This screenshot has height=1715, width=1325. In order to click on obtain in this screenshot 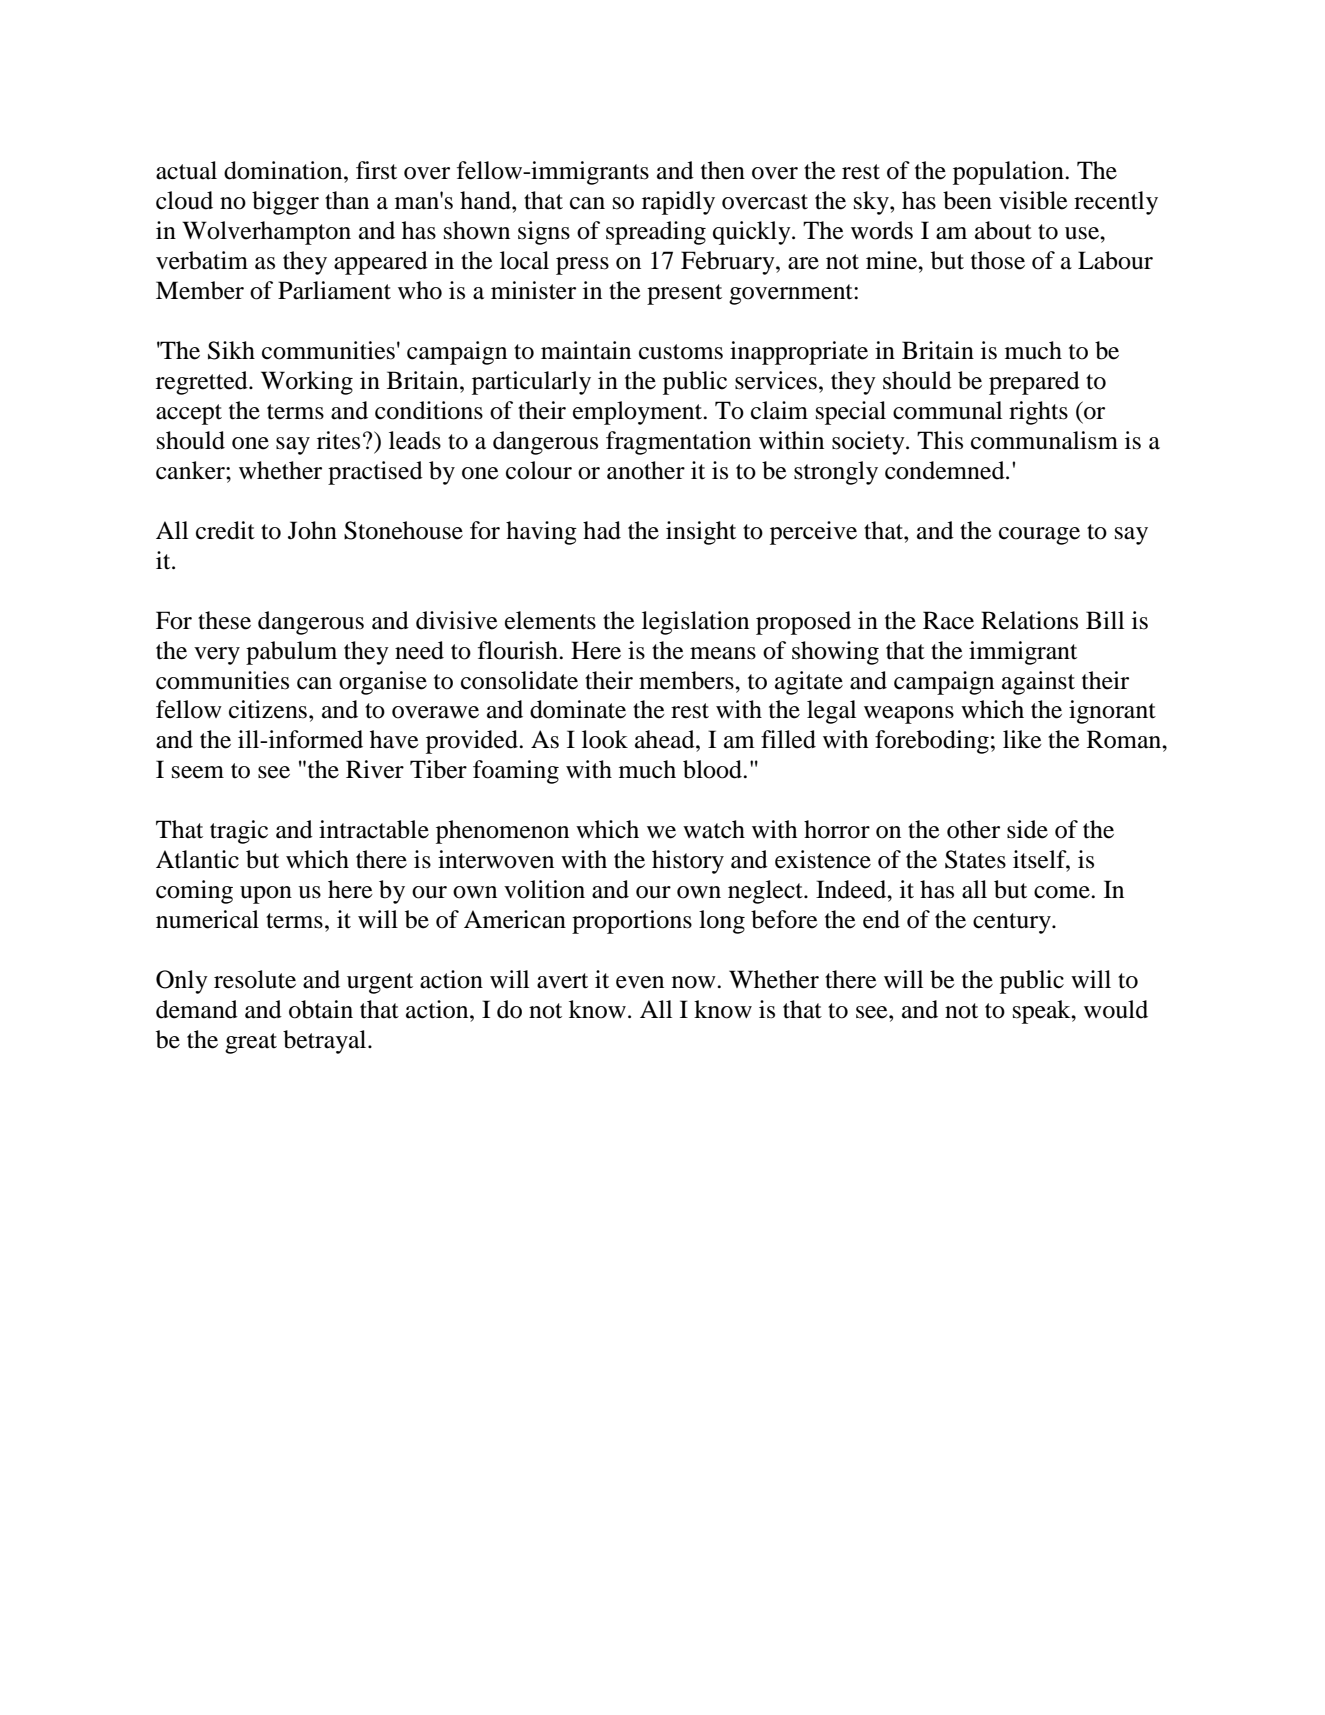, I will do `click(321, 1009)`.
